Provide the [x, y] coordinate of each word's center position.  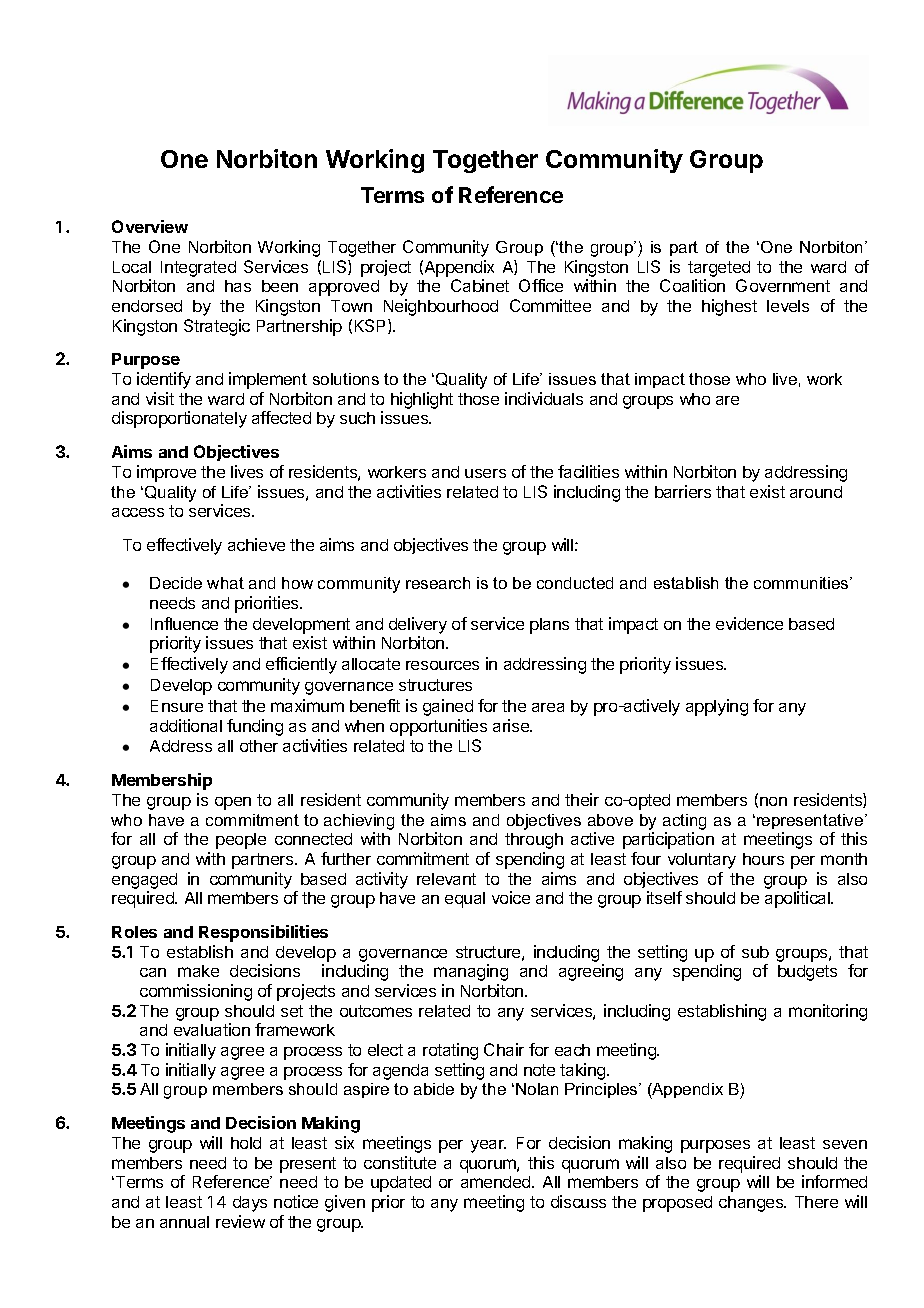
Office [541, 285]
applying [717, 707]
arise [512, 725]
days [250, 1204]
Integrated [198, 269]
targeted [719, 269]
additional [186, 725]
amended [497, 1182]
